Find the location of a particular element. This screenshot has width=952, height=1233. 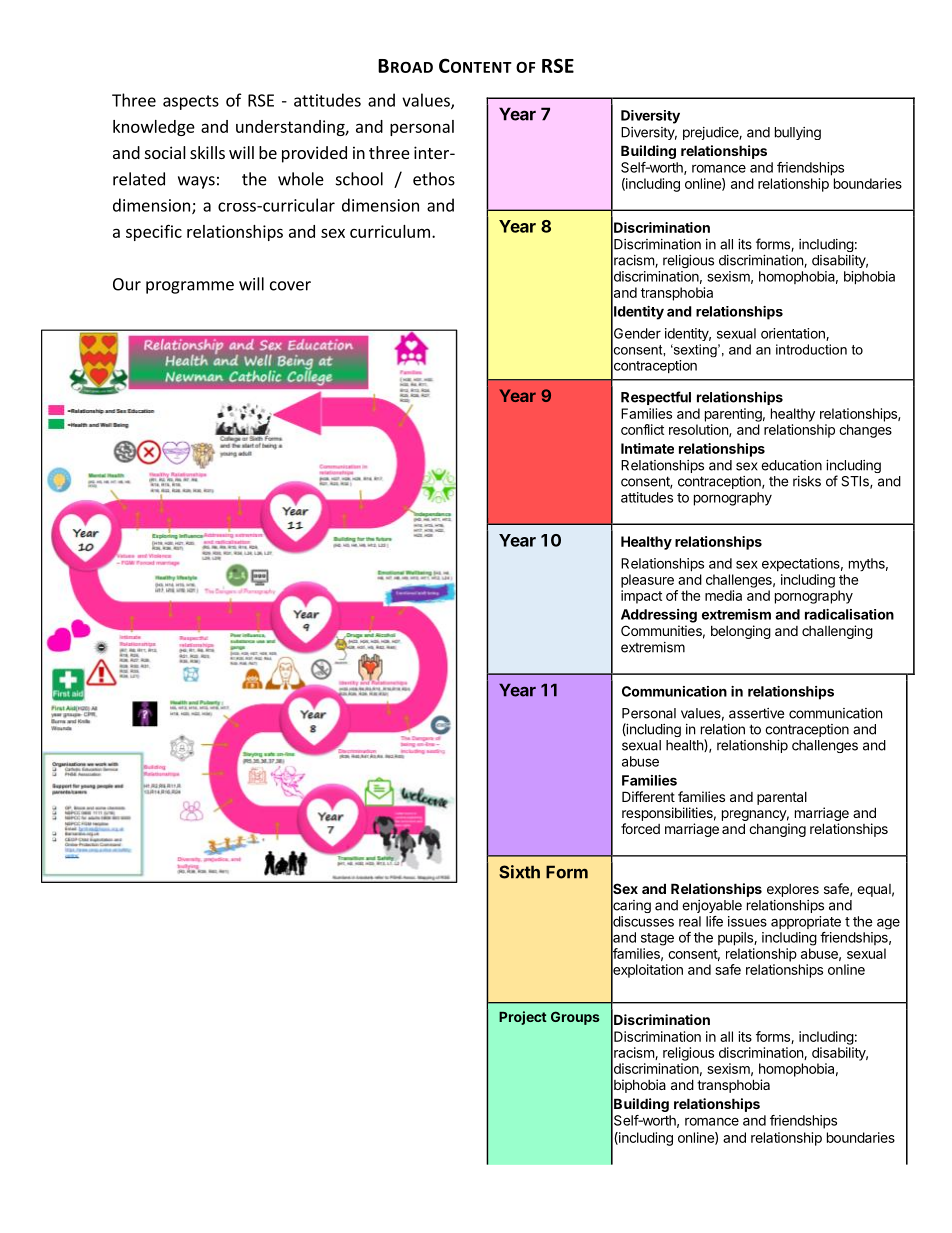

pleasure is located at coordinates (647, 581).
